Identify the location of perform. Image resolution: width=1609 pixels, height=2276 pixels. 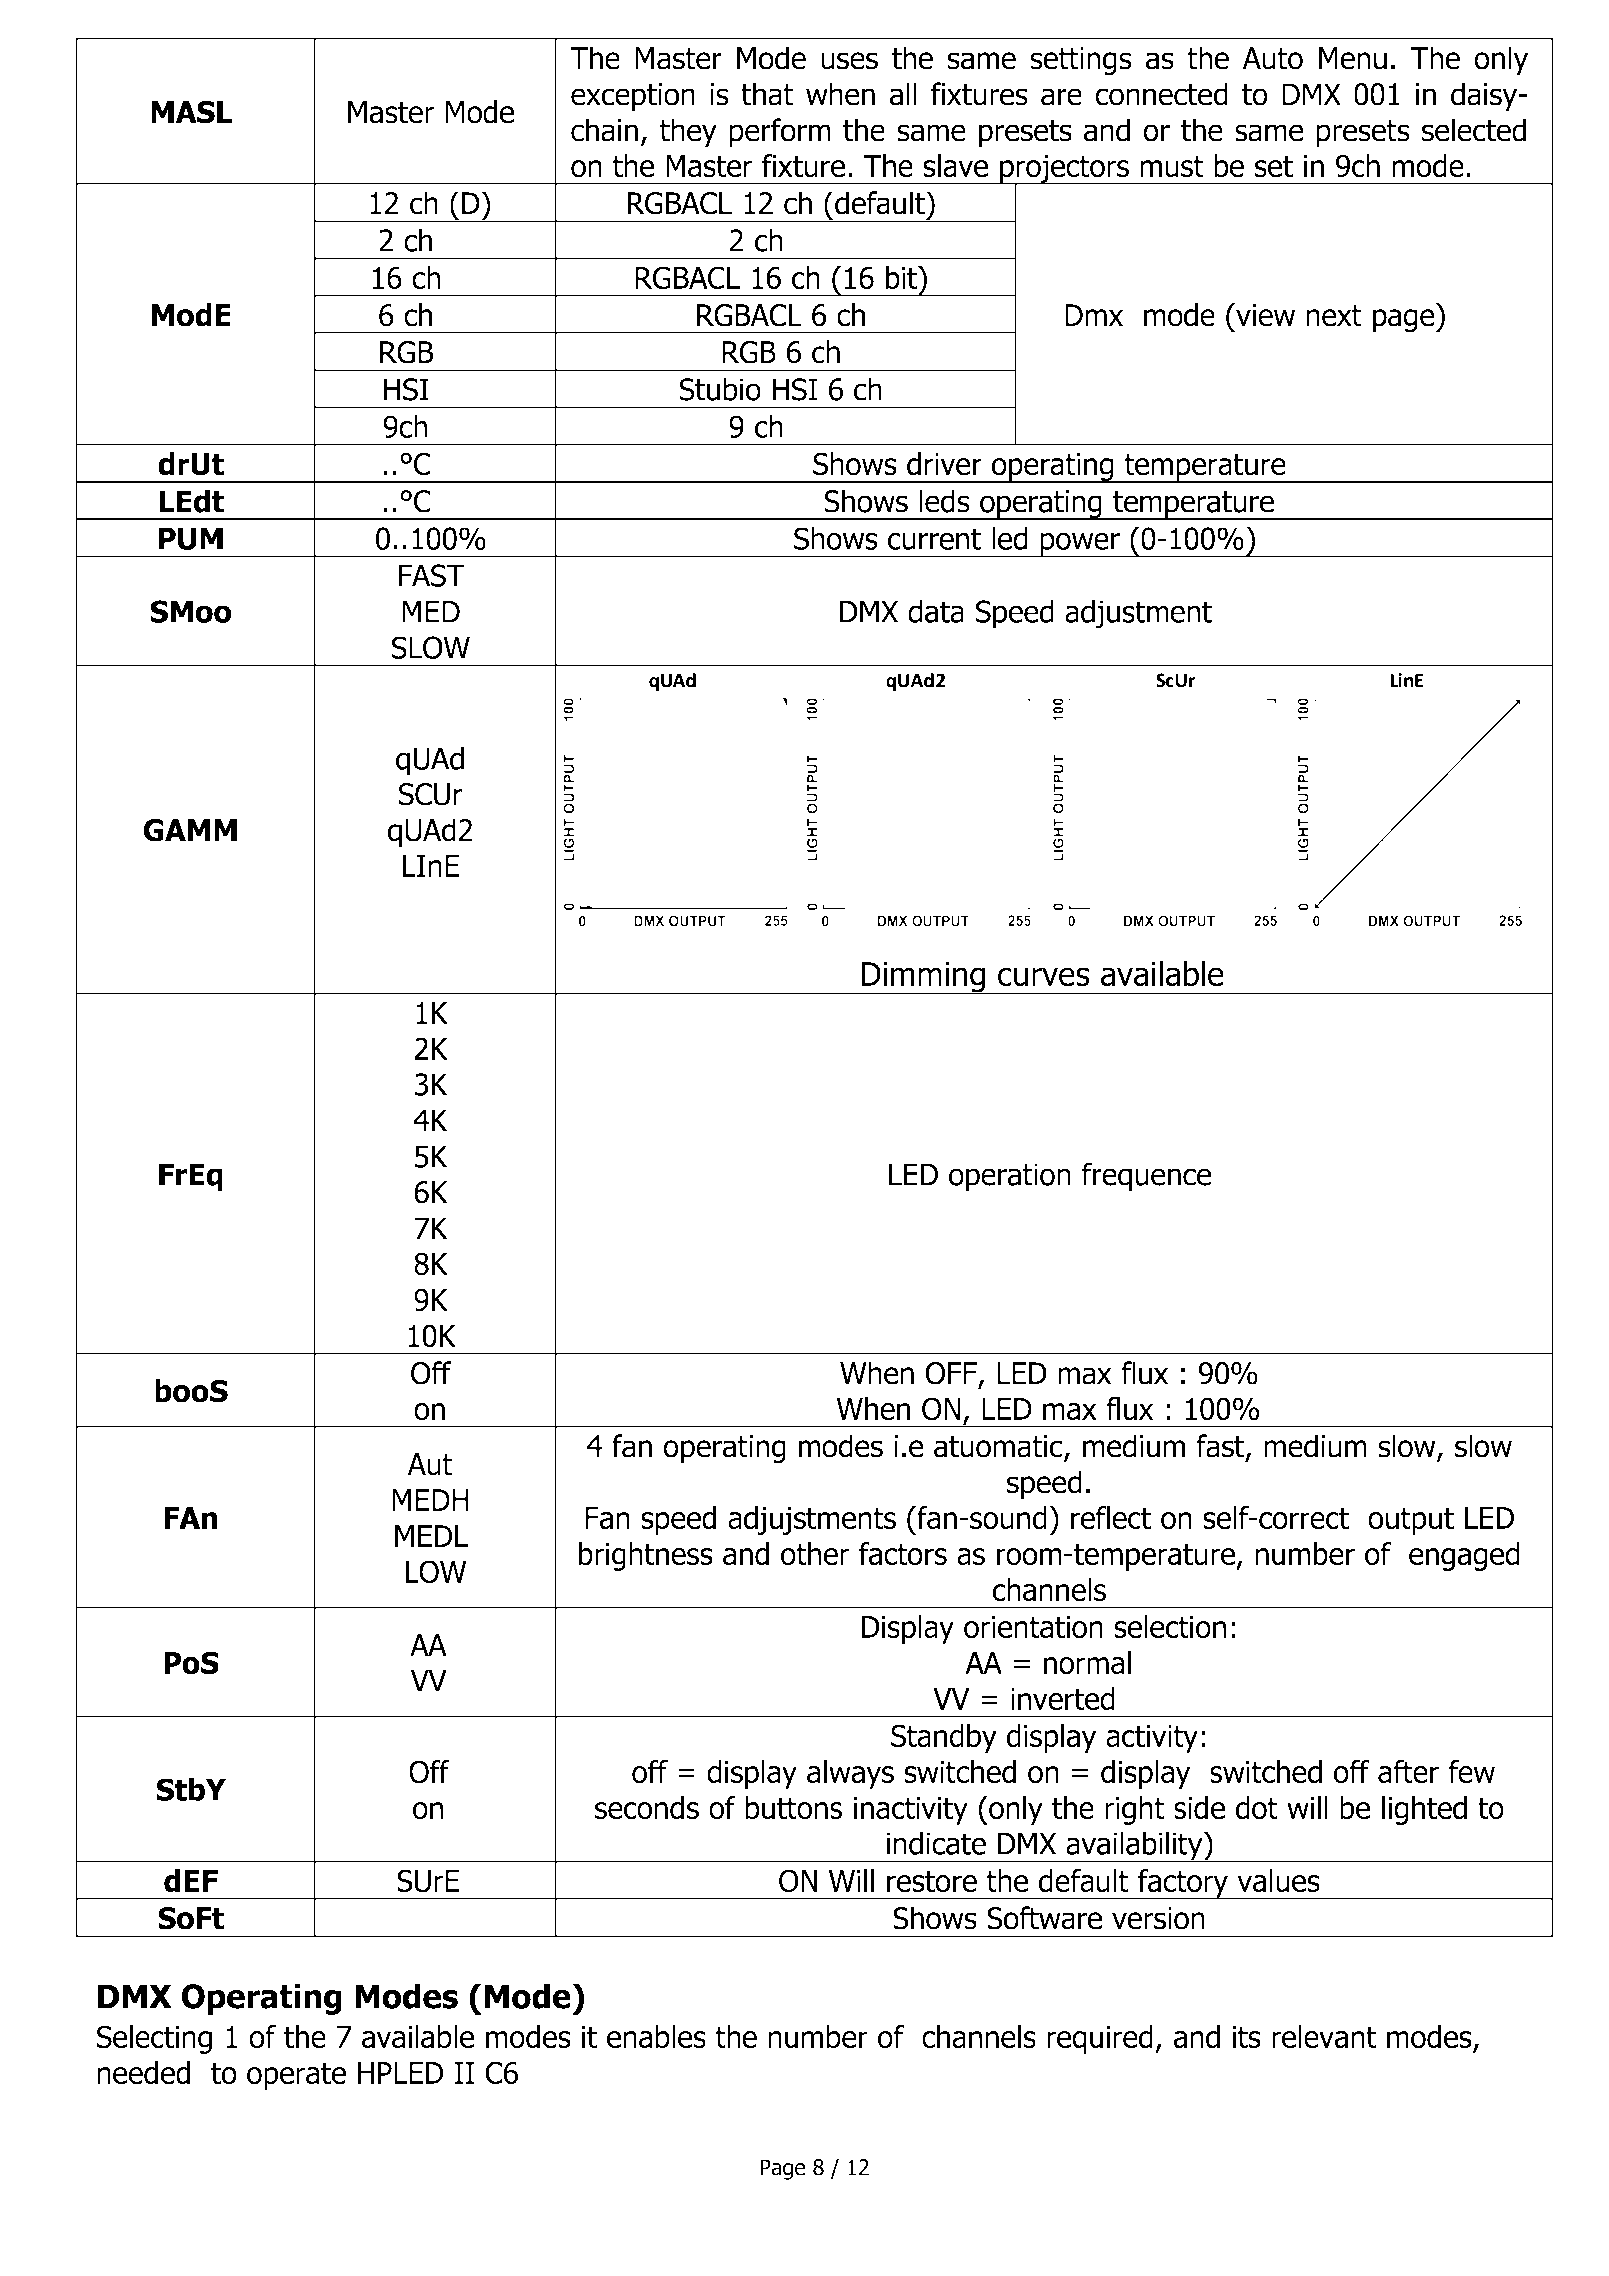
(780, 133).
